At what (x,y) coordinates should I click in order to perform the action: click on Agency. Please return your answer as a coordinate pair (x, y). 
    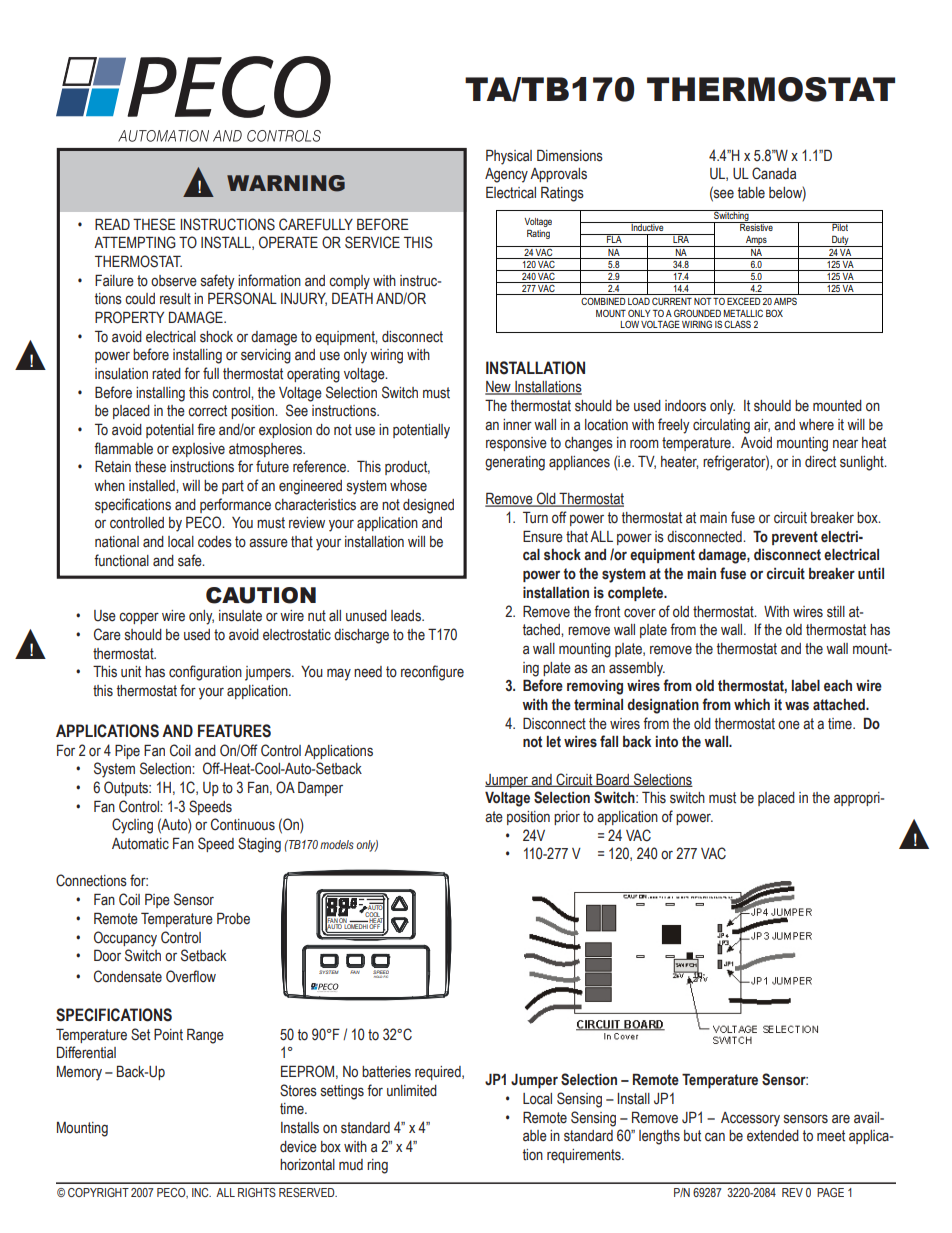
    Looking at the image, I should click on (506, 175).
